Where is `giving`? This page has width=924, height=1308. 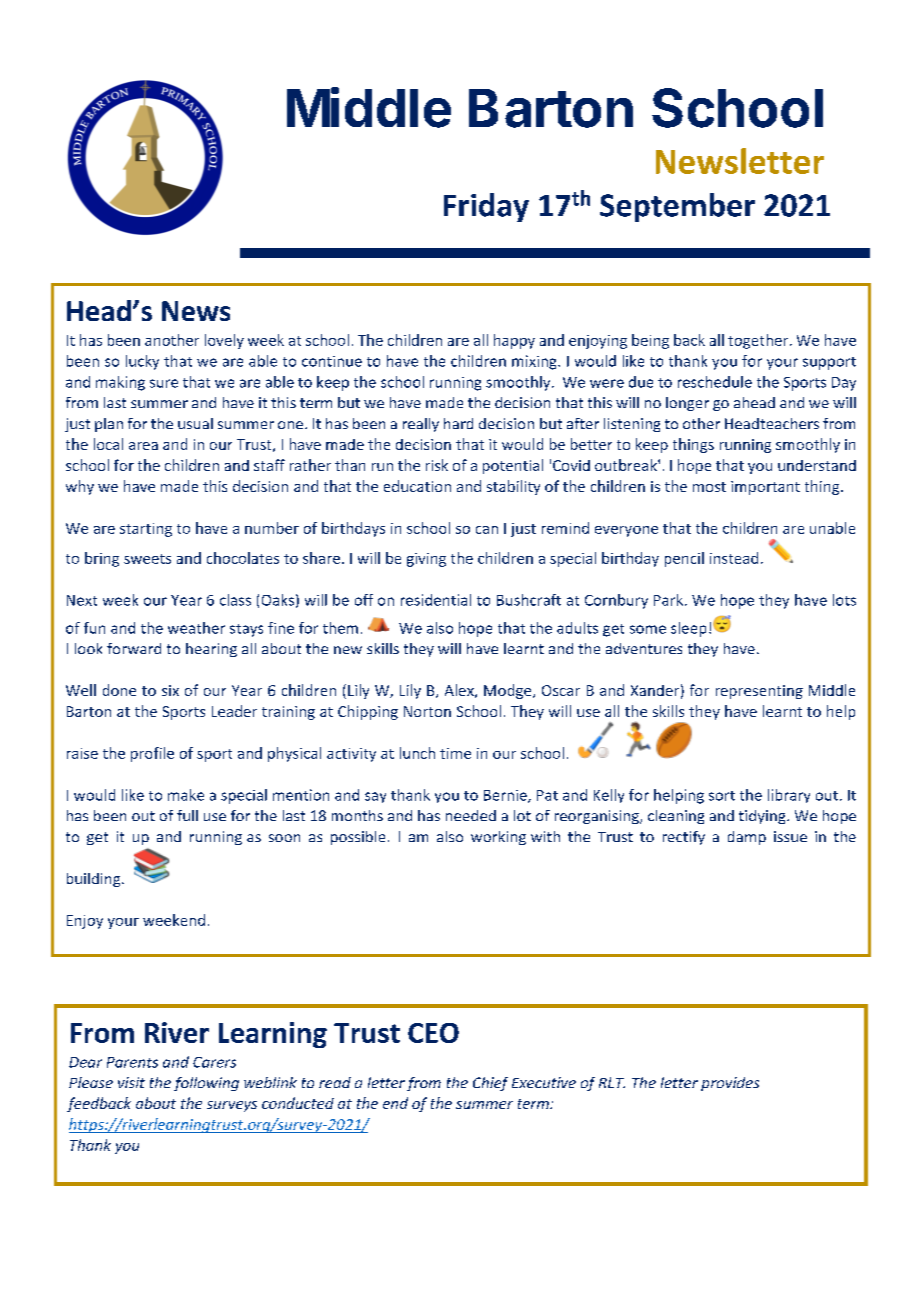 giving is located at coordinates (426, 560).
